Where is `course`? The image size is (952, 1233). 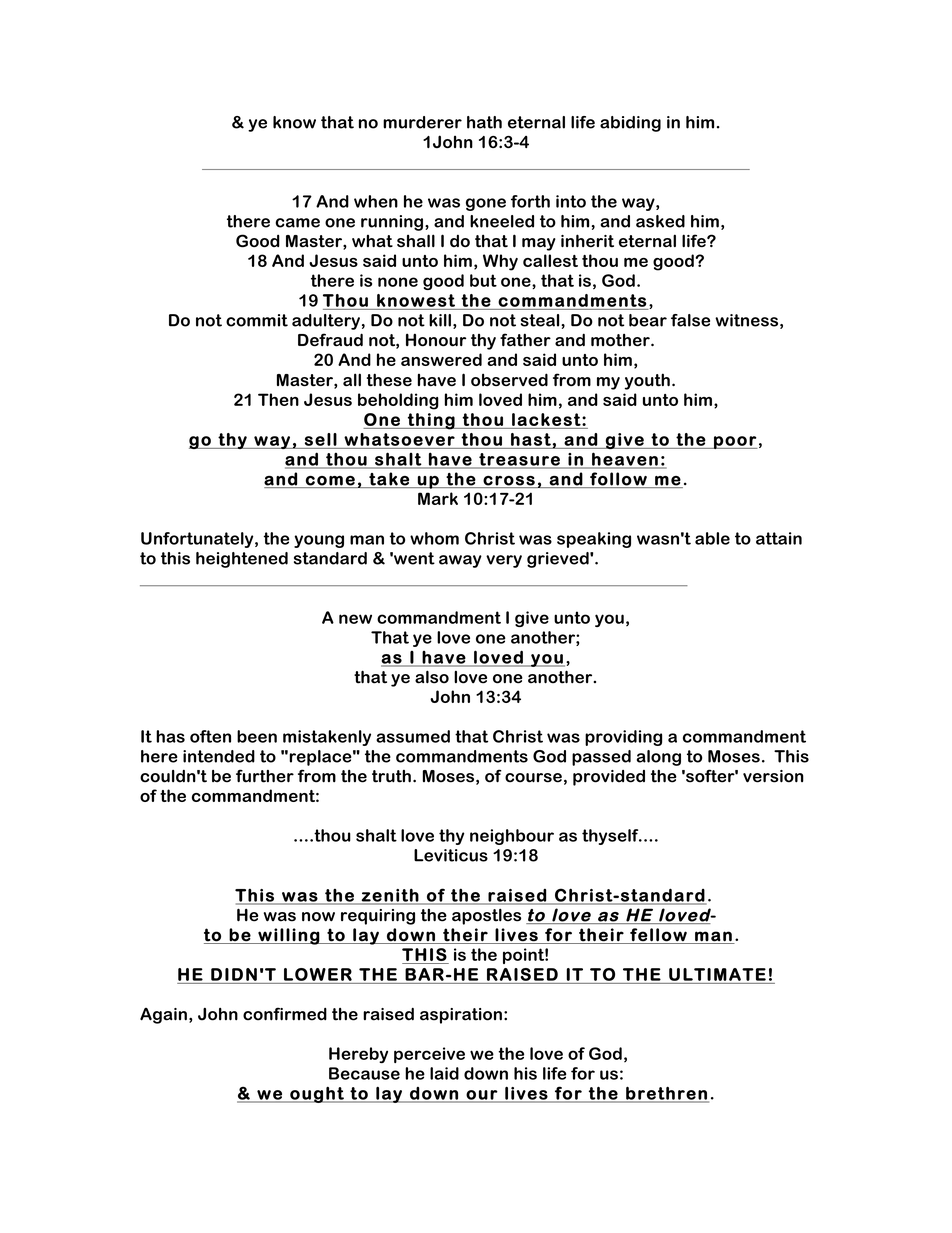 course is located at coordinates (533, 778).
